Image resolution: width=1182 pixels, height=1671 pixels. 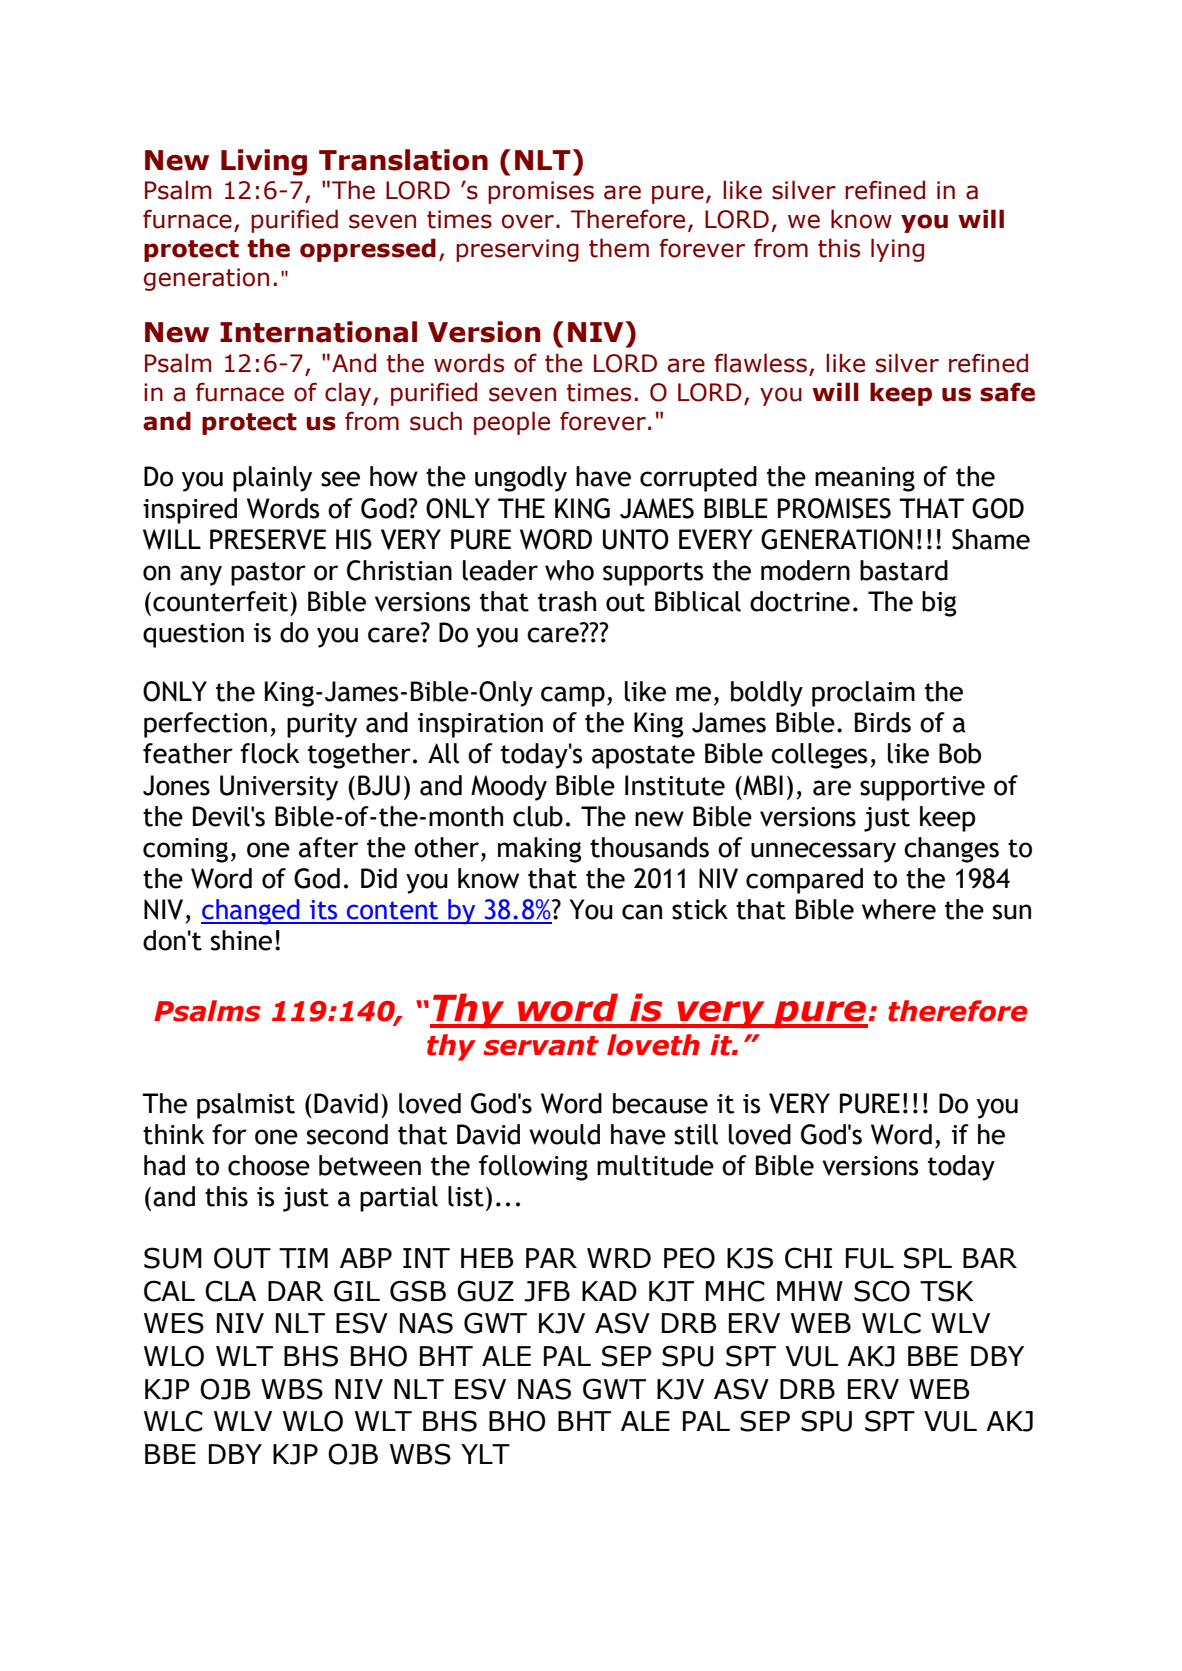 What do you see at coordinates (528, 221) in the screenshot?
I see `over` at bounding box center [528, 221].
